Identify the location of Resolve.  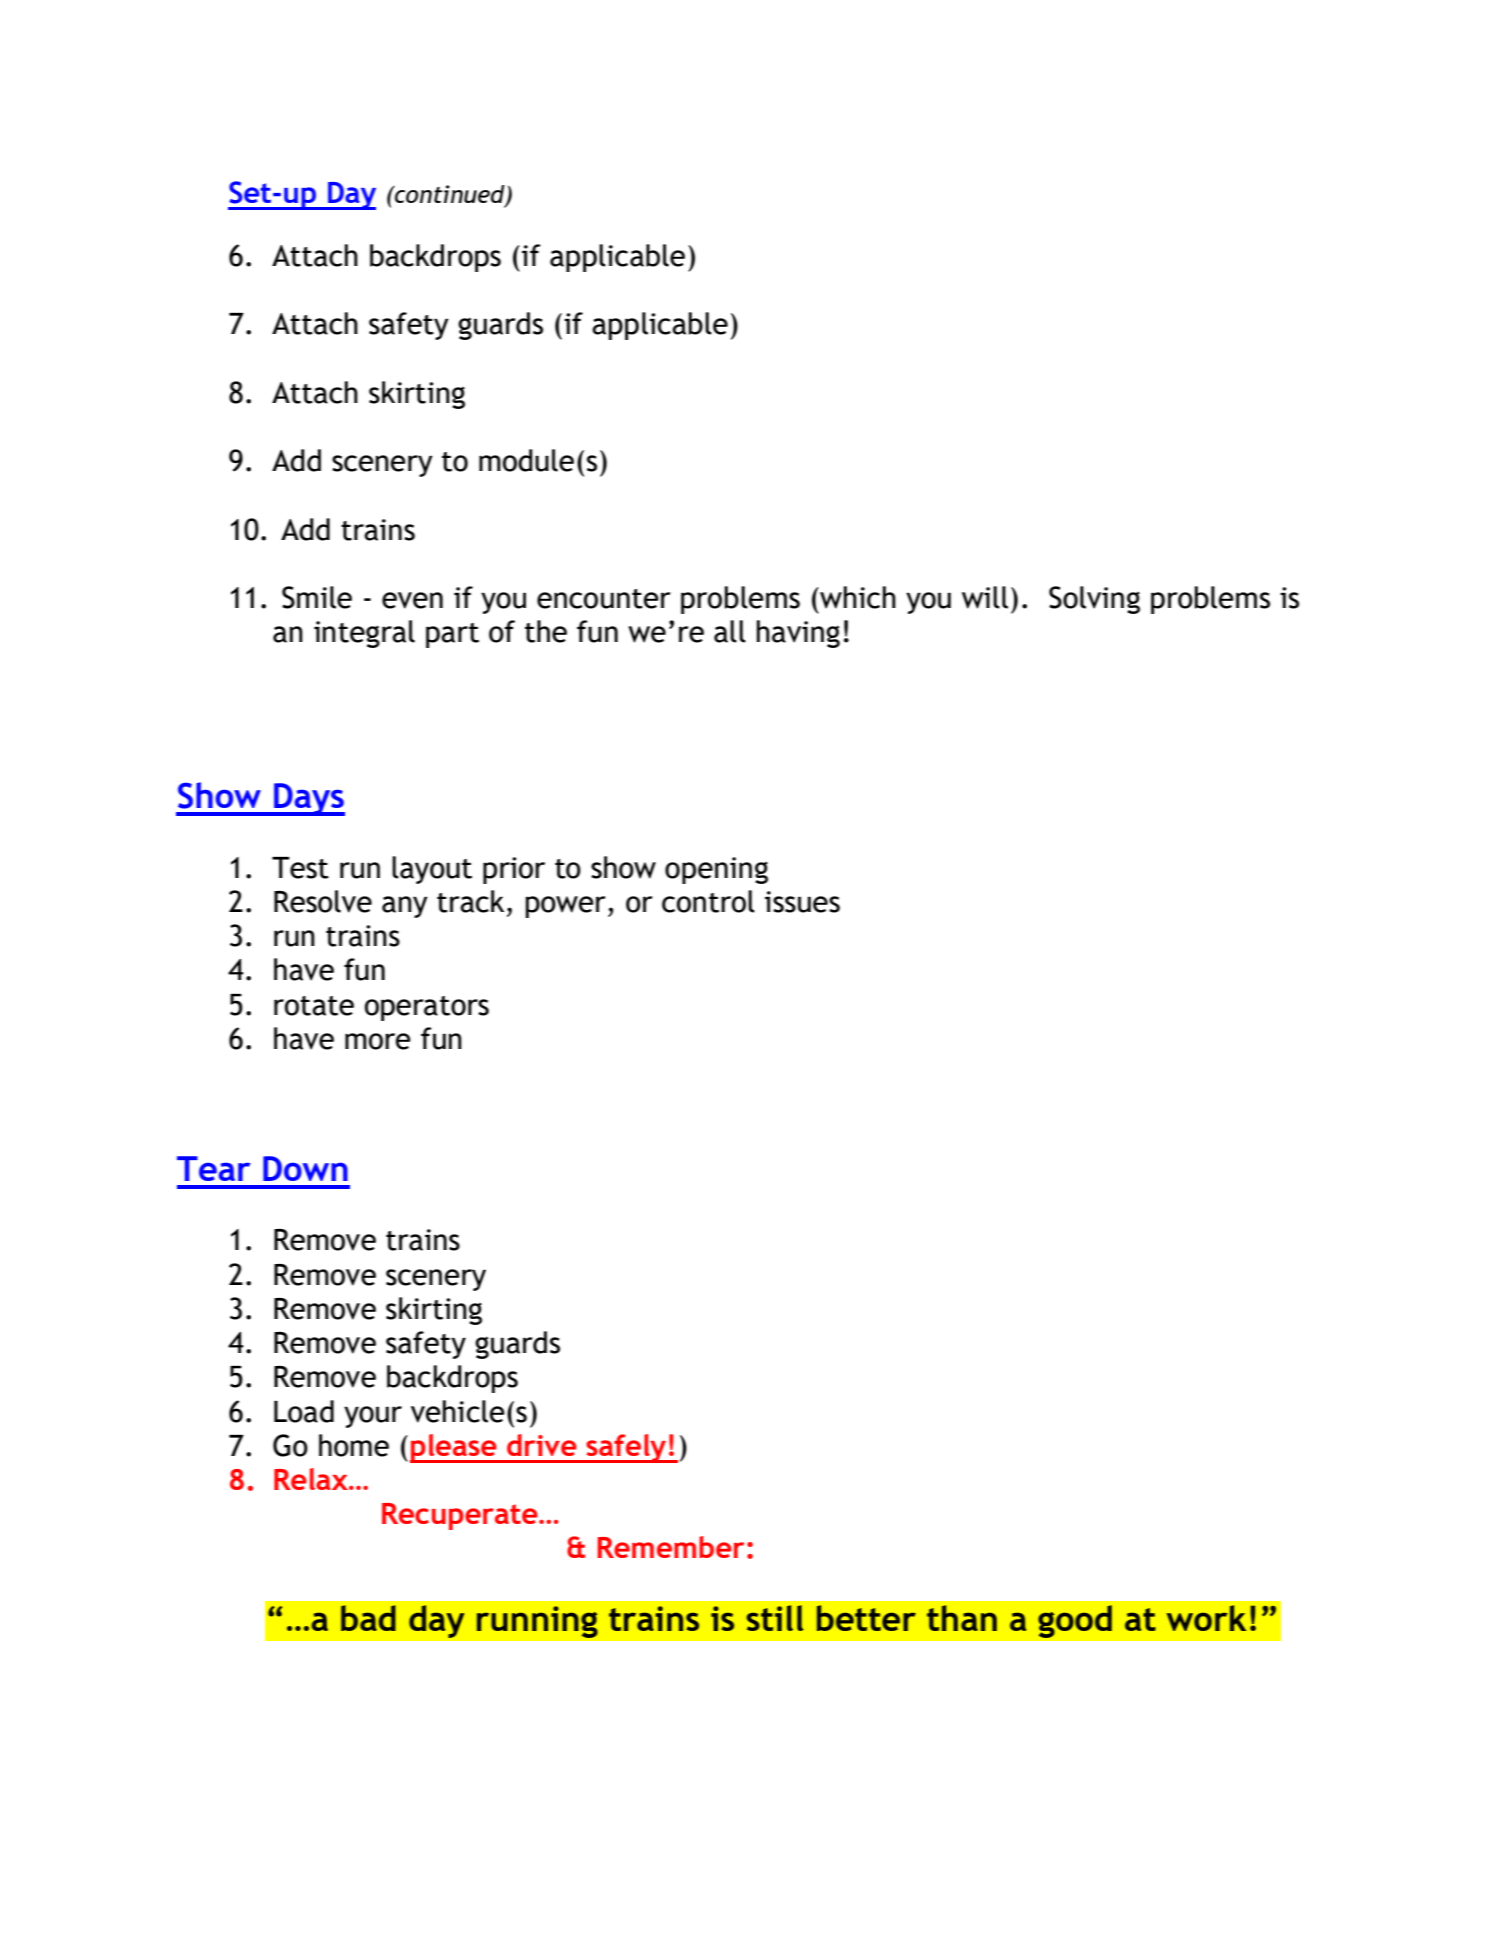
(323, 901).
